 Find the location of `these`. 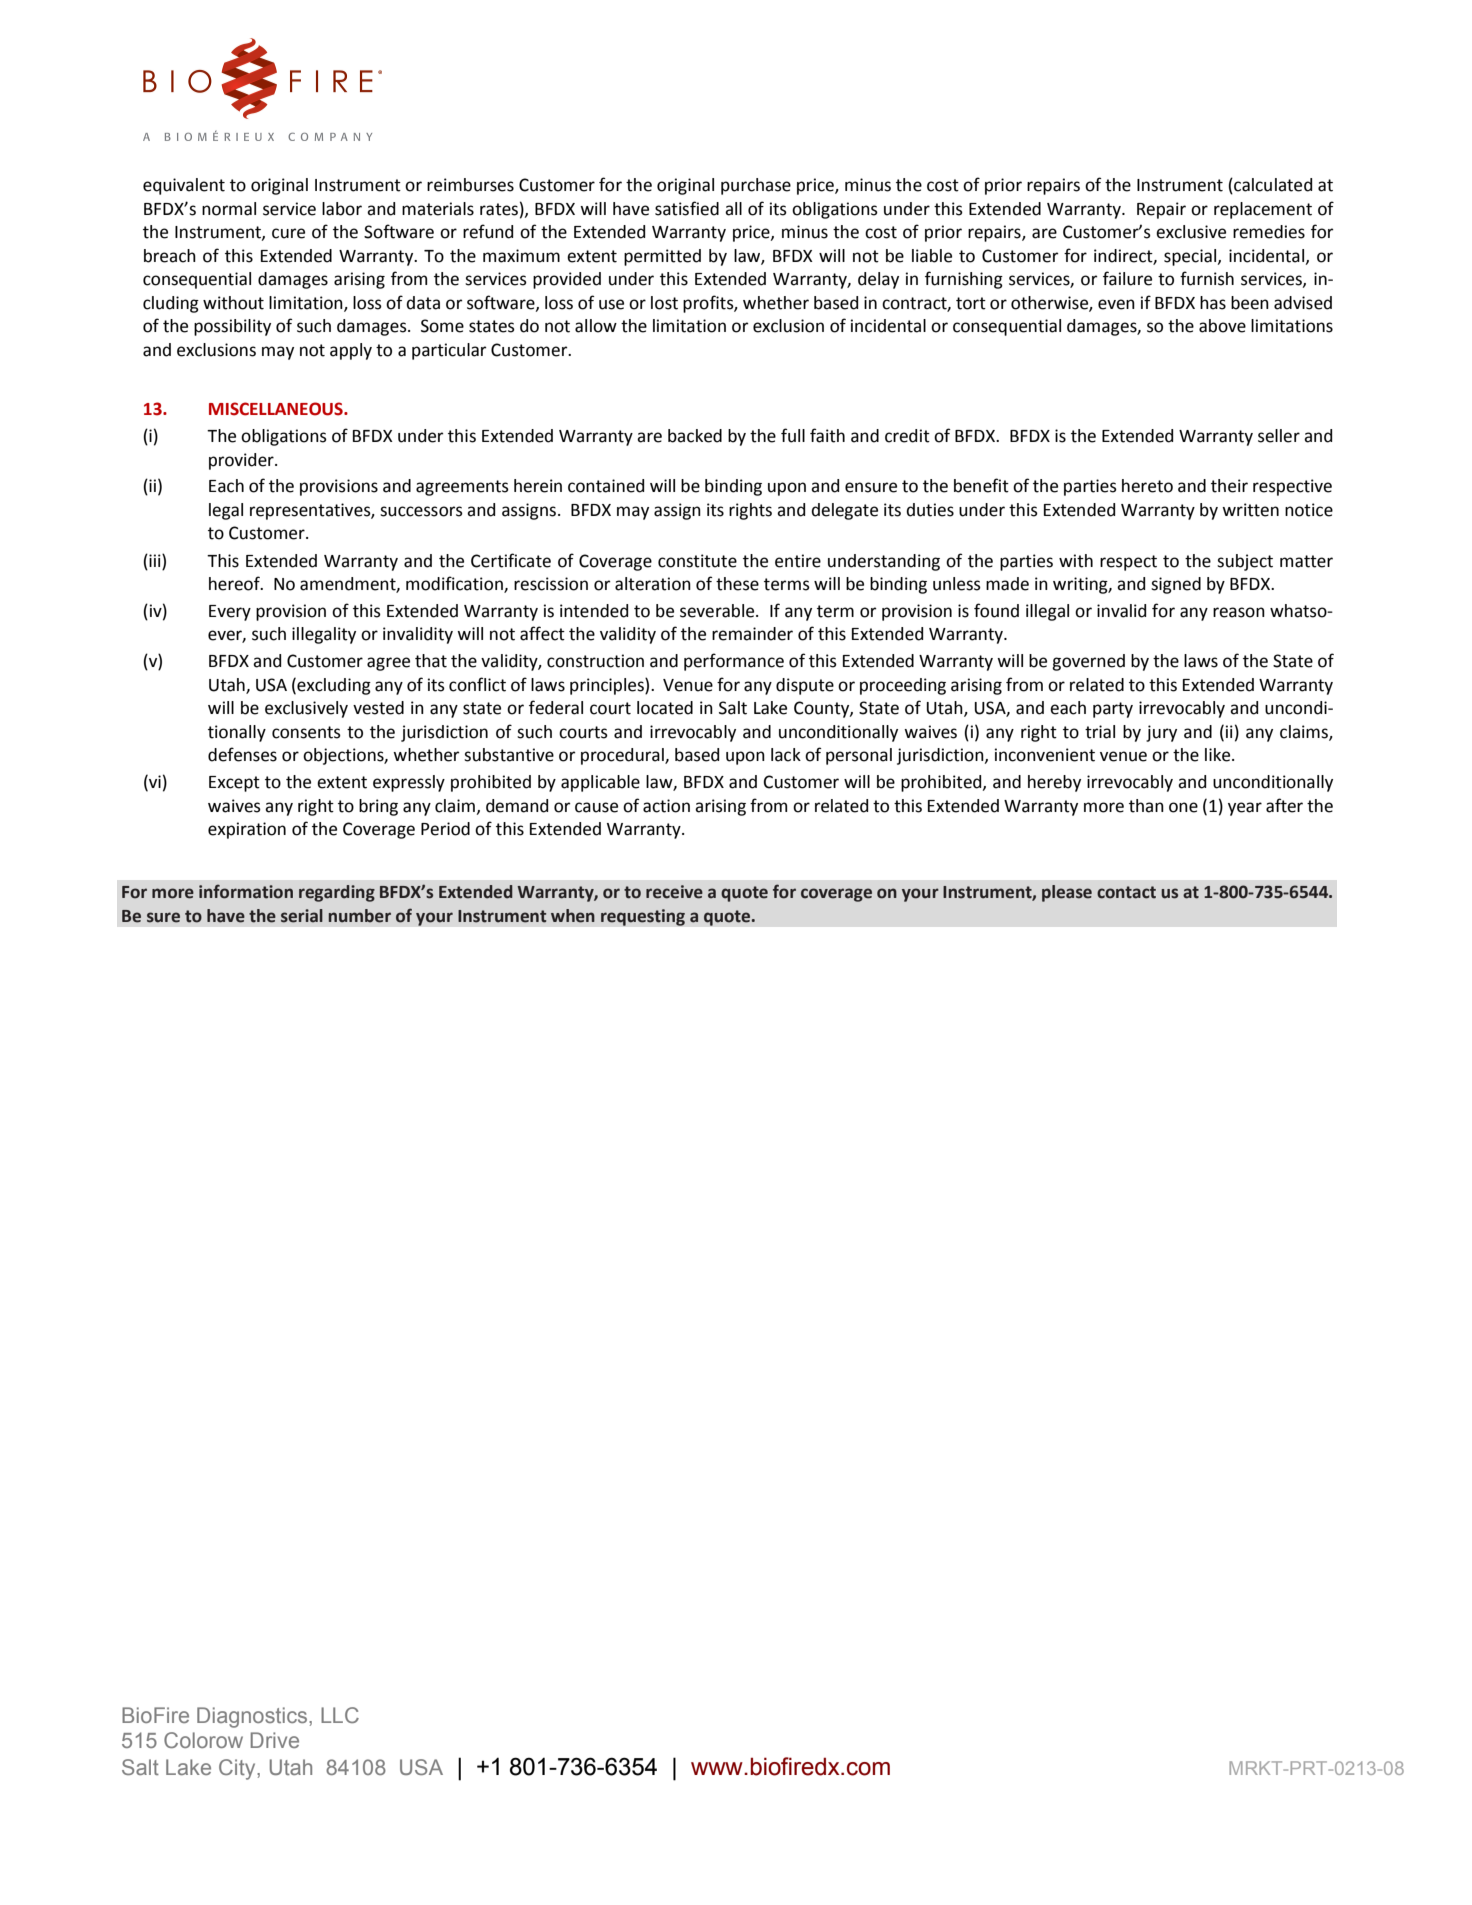

these is located at coordinates (737, 584).
